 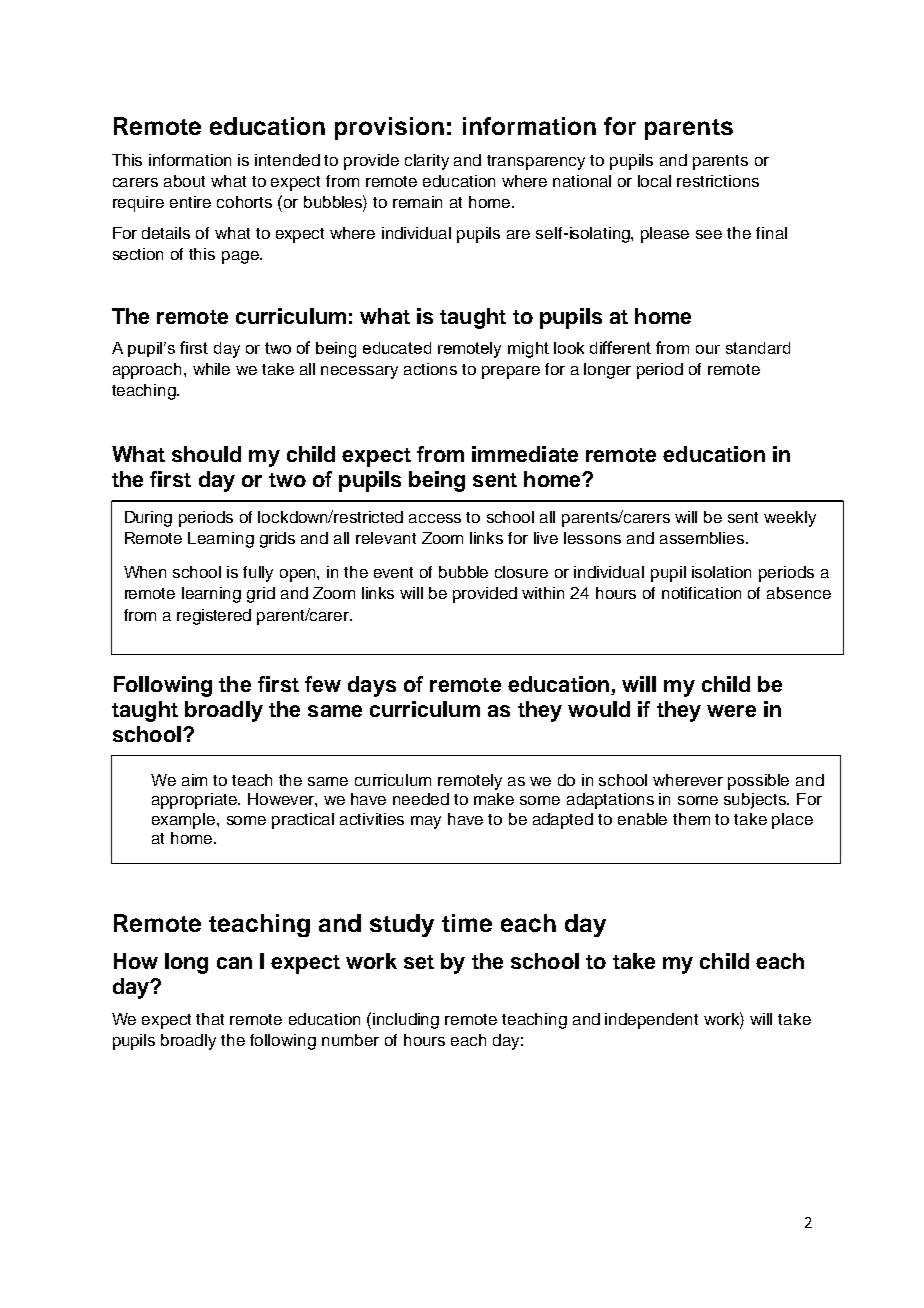 I want to click on independent, so click(x=651, y=1021).
